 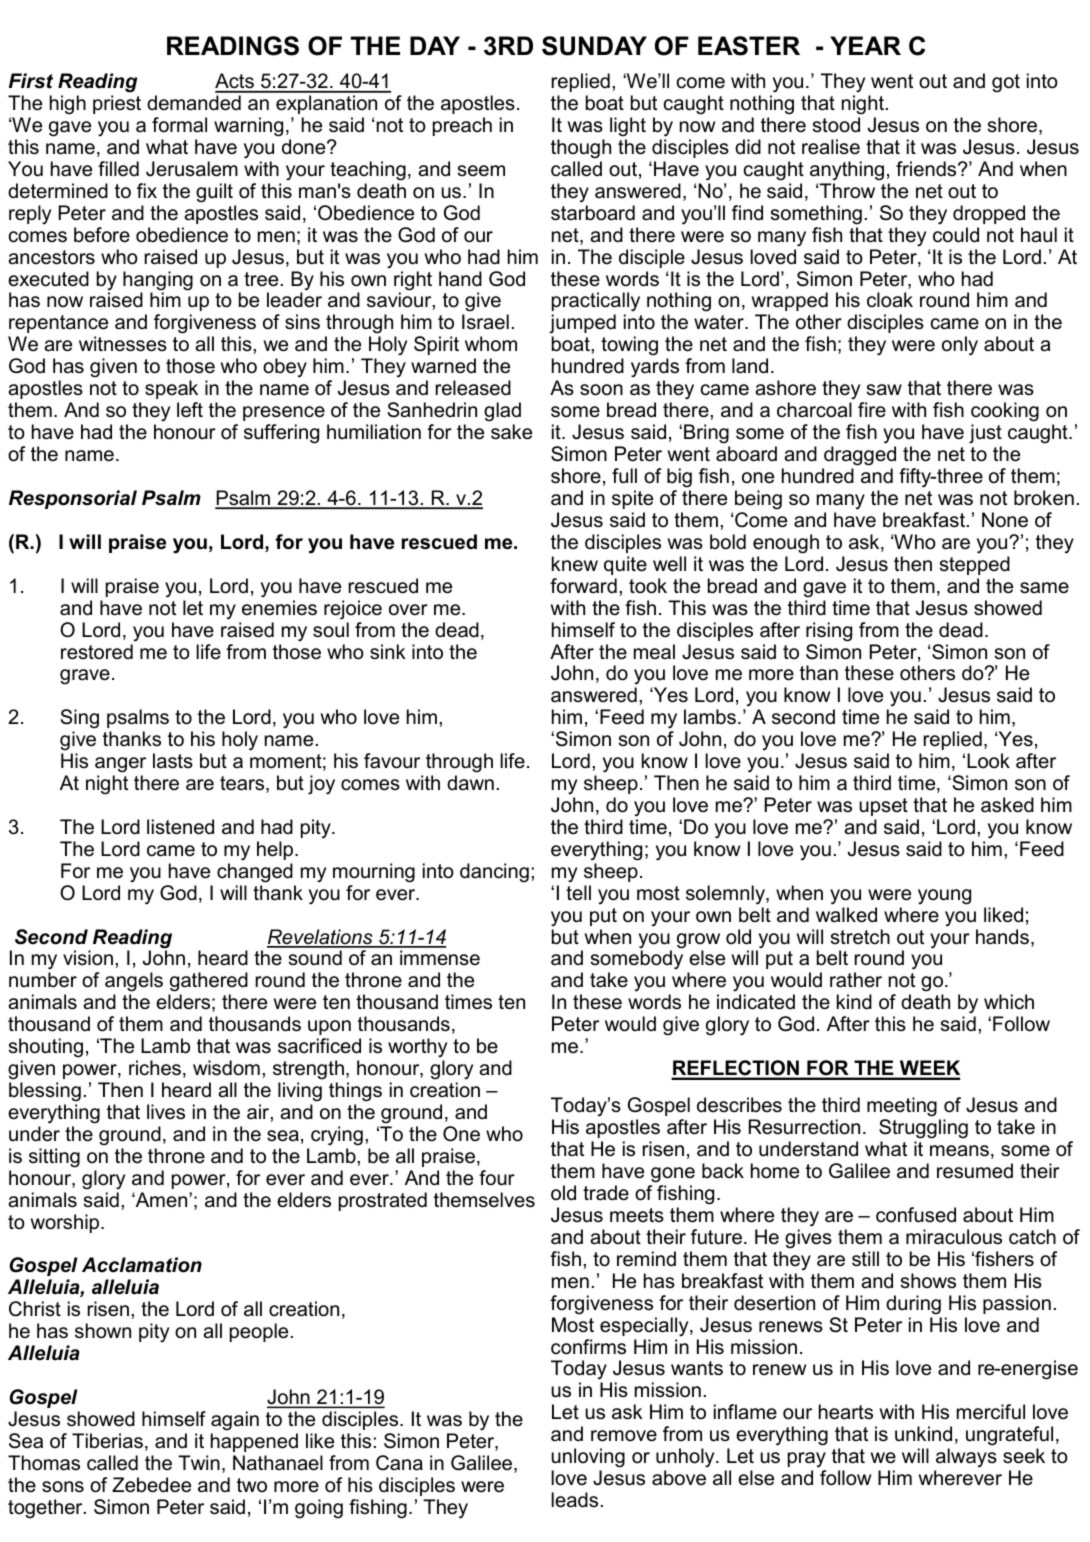 I want to click on young, so click(x=944, y=897).
